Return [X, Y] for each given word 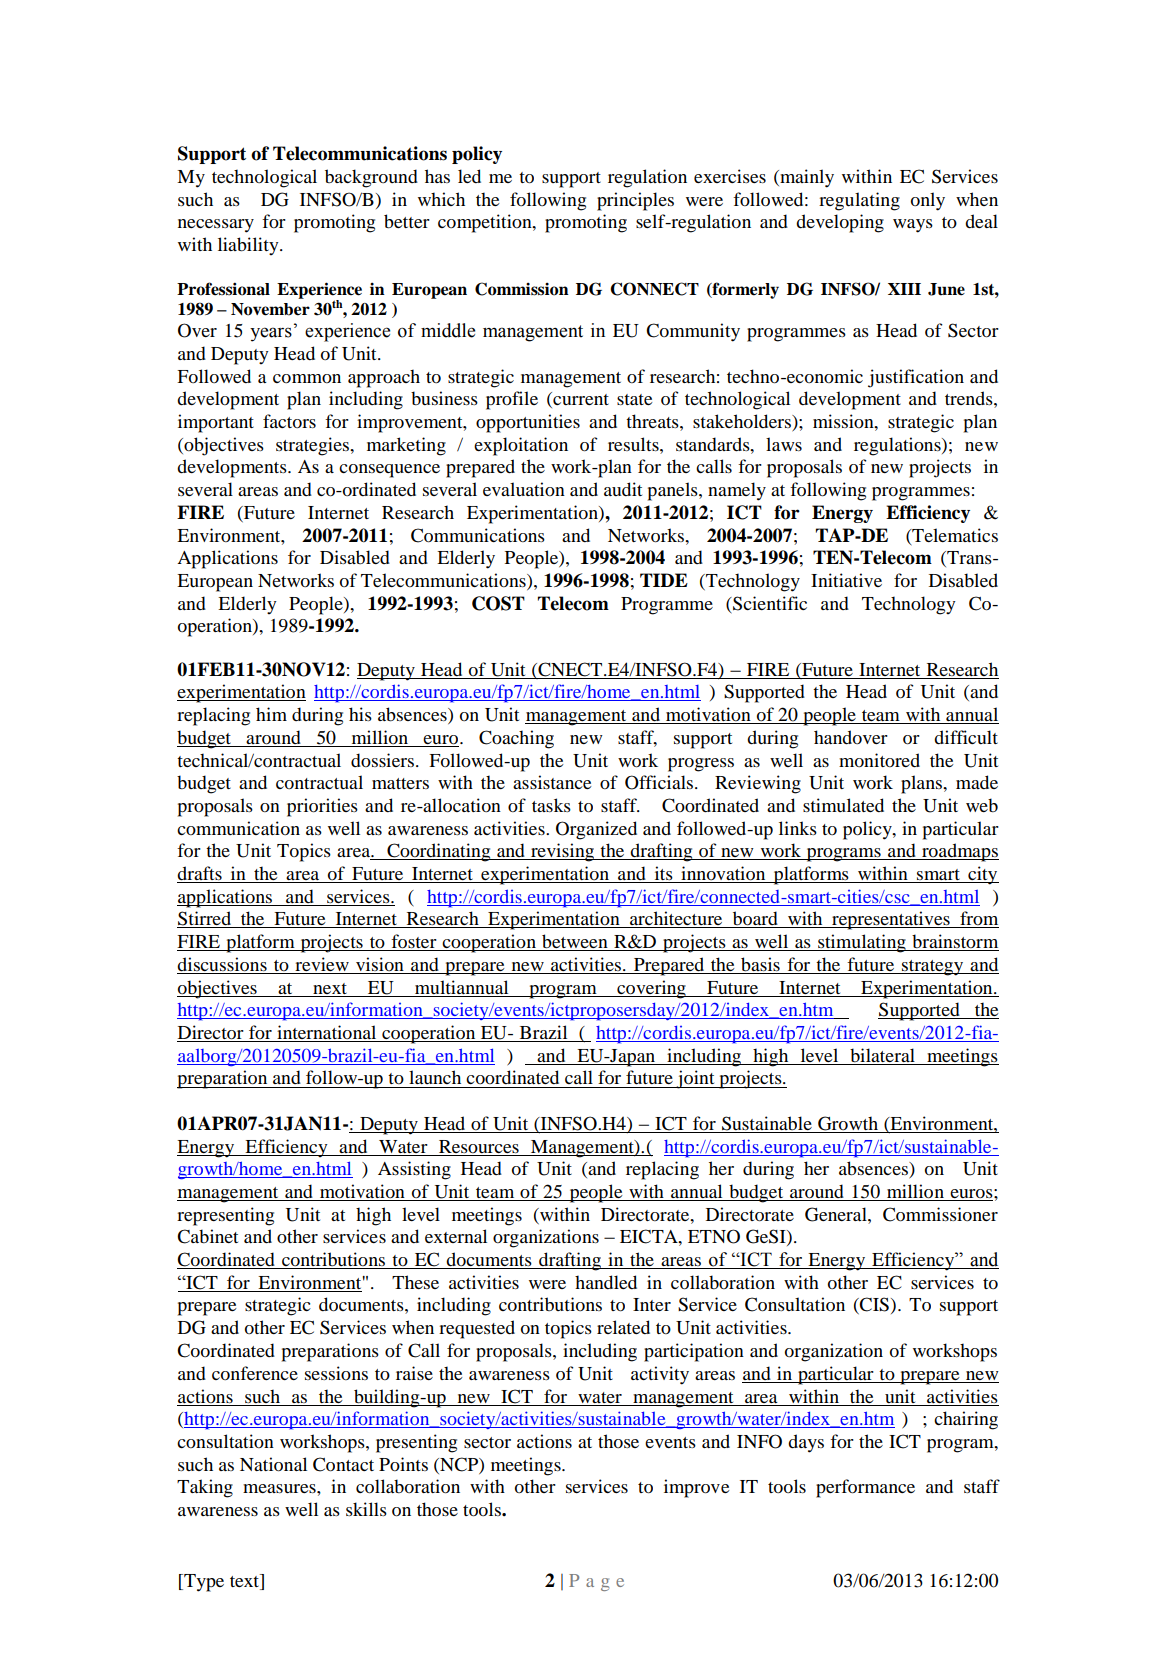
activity [660, 1375]
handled [606, 1282]
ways [913, 226]
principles [635, 201]
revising [563, 852]
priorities [322, 807]
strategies [314, 446]
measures [280, 1488]
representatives [891, 920]
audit [623, 489]
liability [249, 246]
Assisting [414, 1170]
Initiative [846, 580]
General [837, 1214]
